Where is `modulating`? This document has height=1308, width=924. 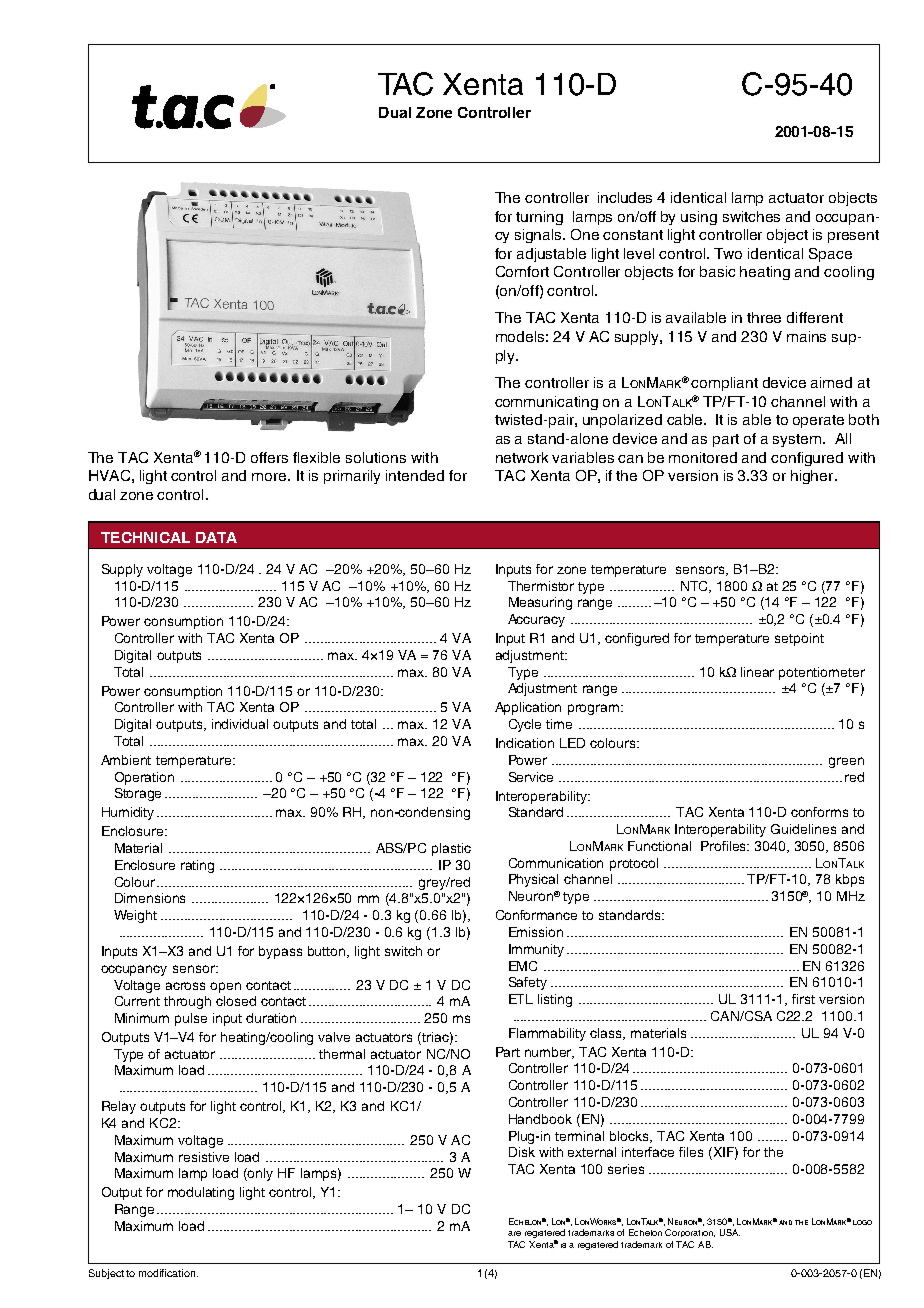 modulating is located at coordinates (201, 1193).
